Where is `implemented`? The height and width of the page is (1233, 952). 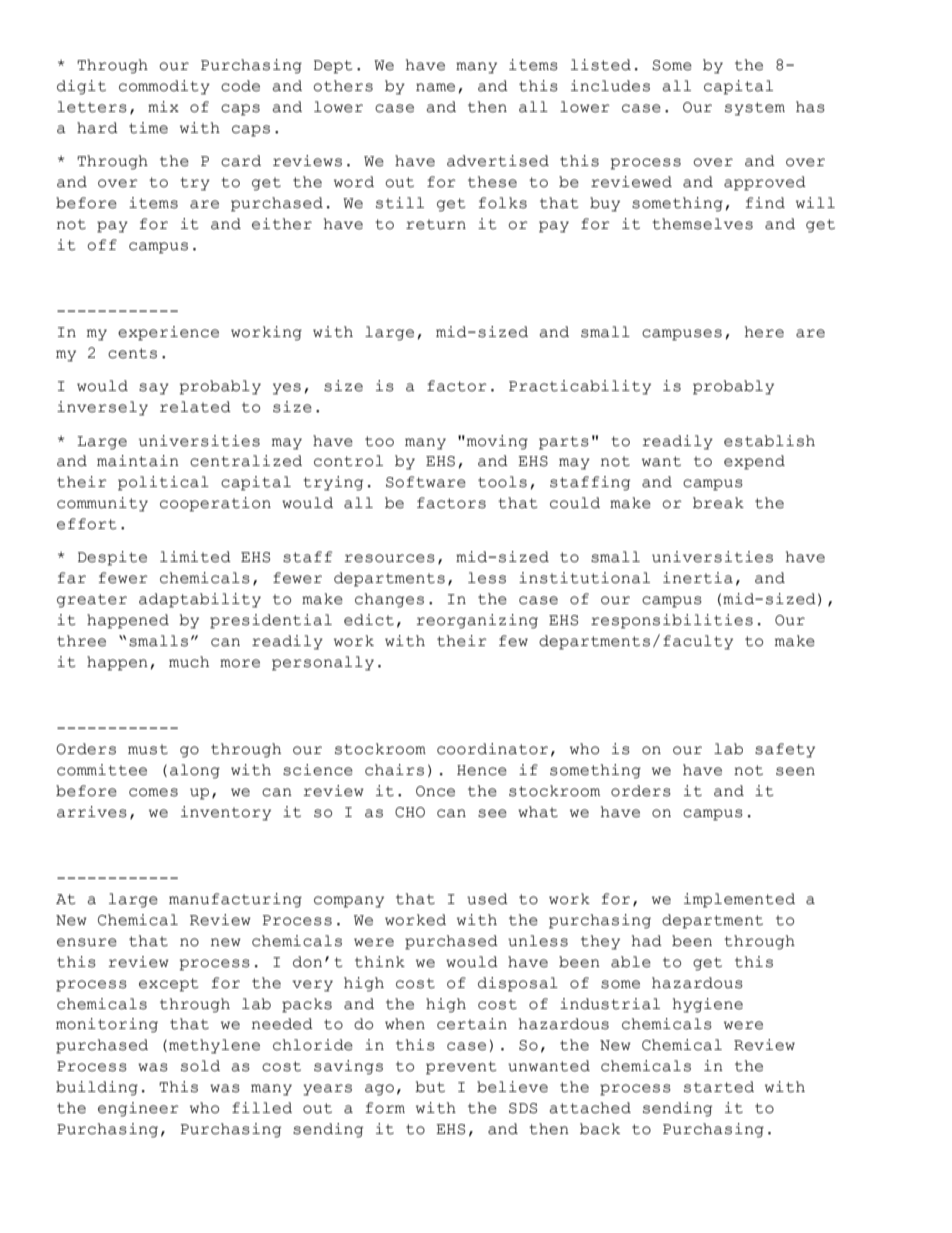 implemented is located at coordinates (739, 900).
